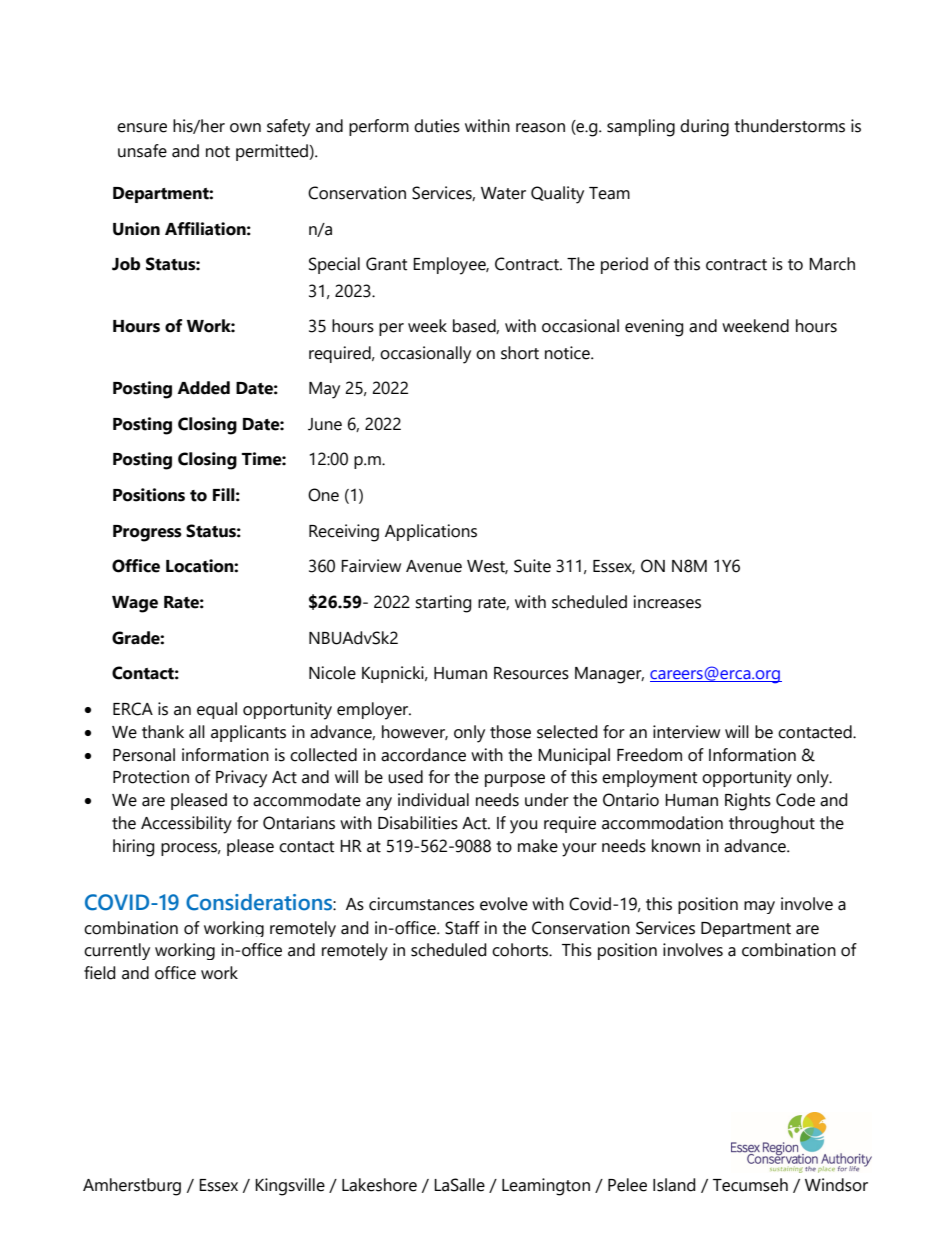 The image size is (952, 1236). Describe the element at coordinates (203, 388) in the page. I see `Added` at that location.
